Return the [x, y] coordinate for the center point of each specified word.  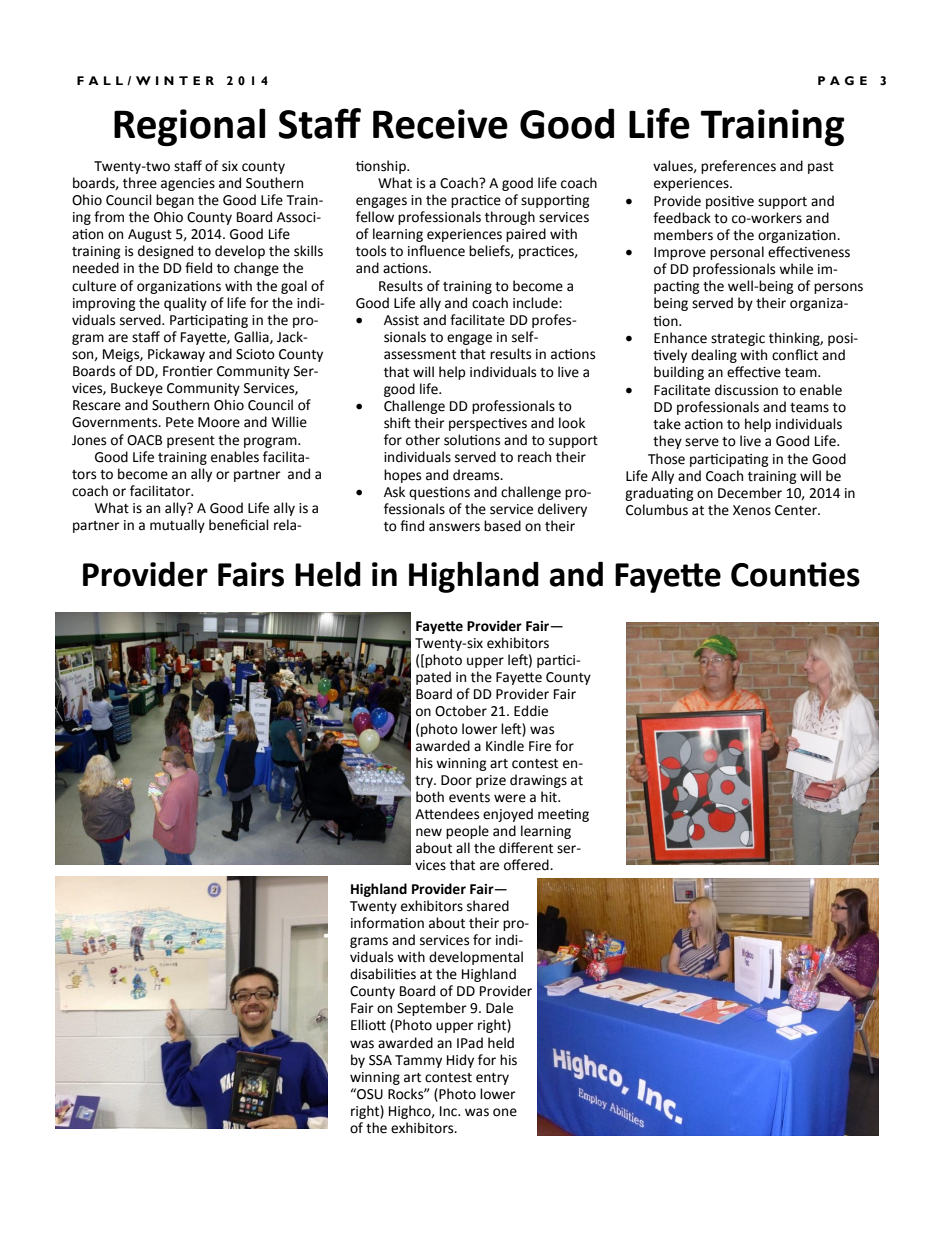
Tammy [418, 1061]
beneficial [239, 525]
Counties [795, 574]
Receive [440, 124]
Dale [499, 1008]
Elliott [368, 1025]
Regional [189, 127]
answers [454, 527]
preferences [738, 167]
